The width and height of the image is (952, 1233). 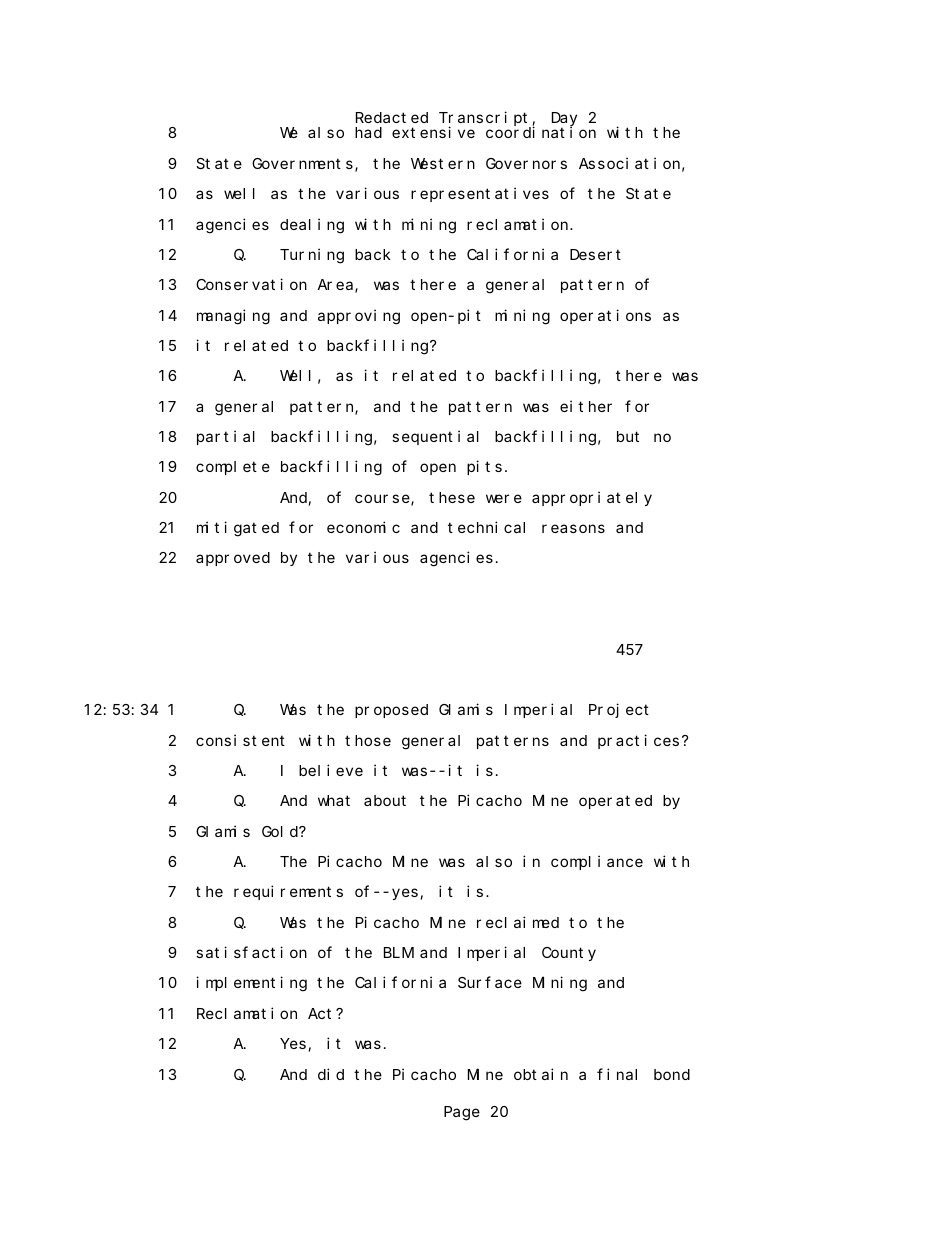 What do you see at coordinates (233, 559) in the image?
I see `approved` at bounding box center [233, 559].
